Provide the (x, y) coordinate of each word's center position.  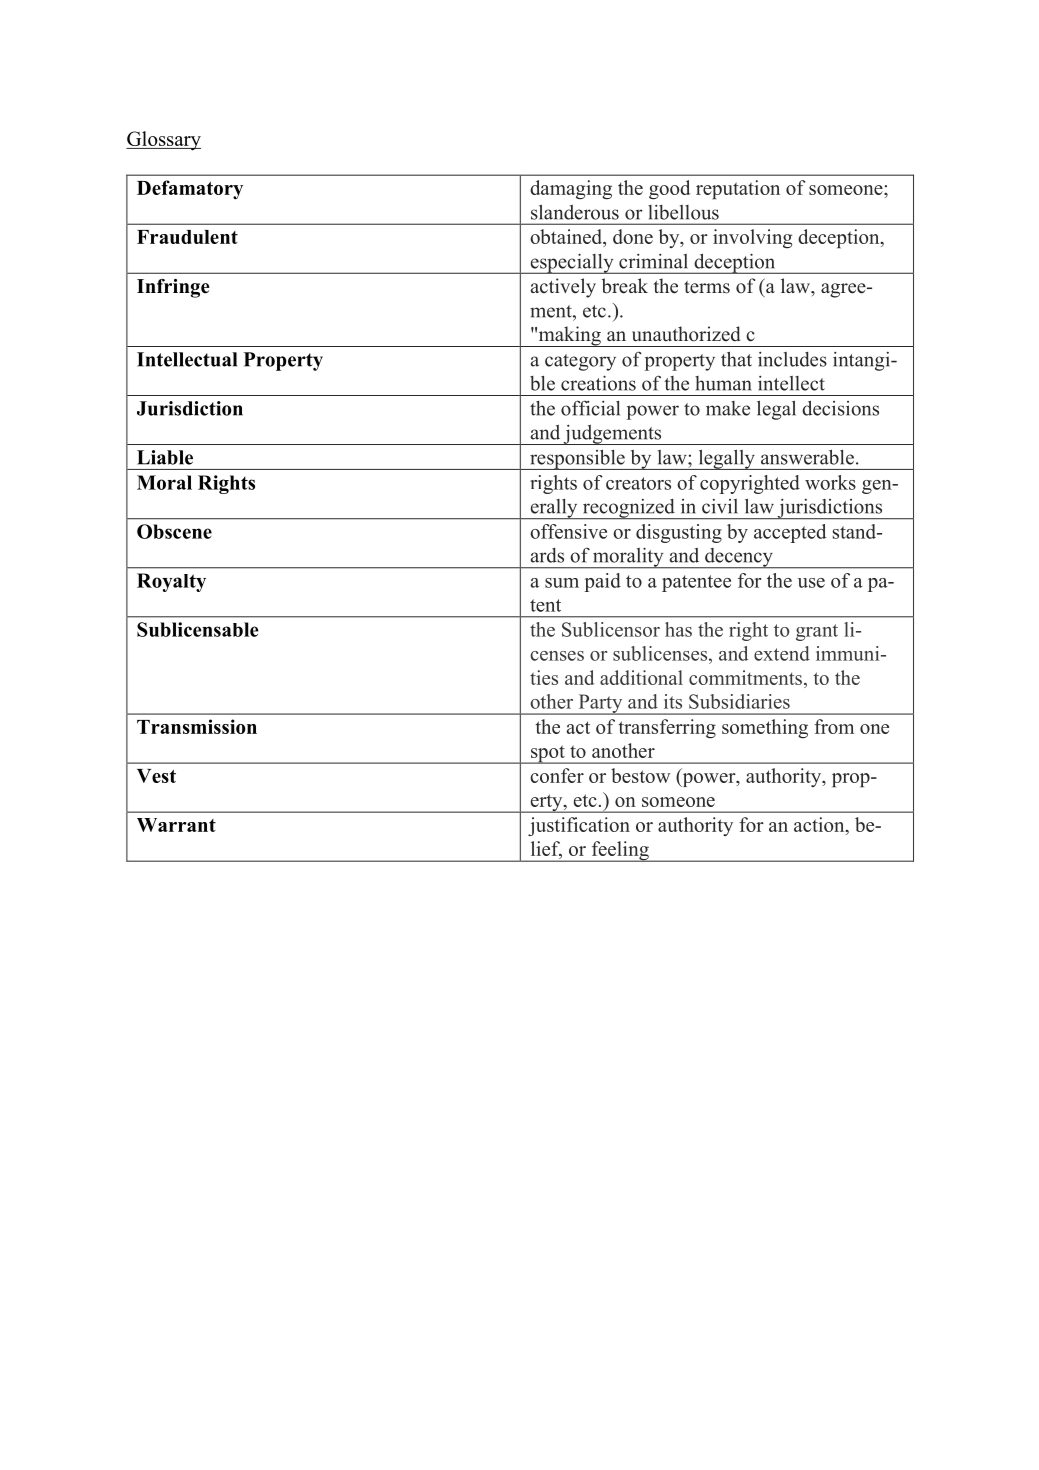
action (820, 826)
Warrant (176, 825)
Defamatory (190, 190)
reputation (738, 189)
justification (579, 826)
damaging (571, 189)
